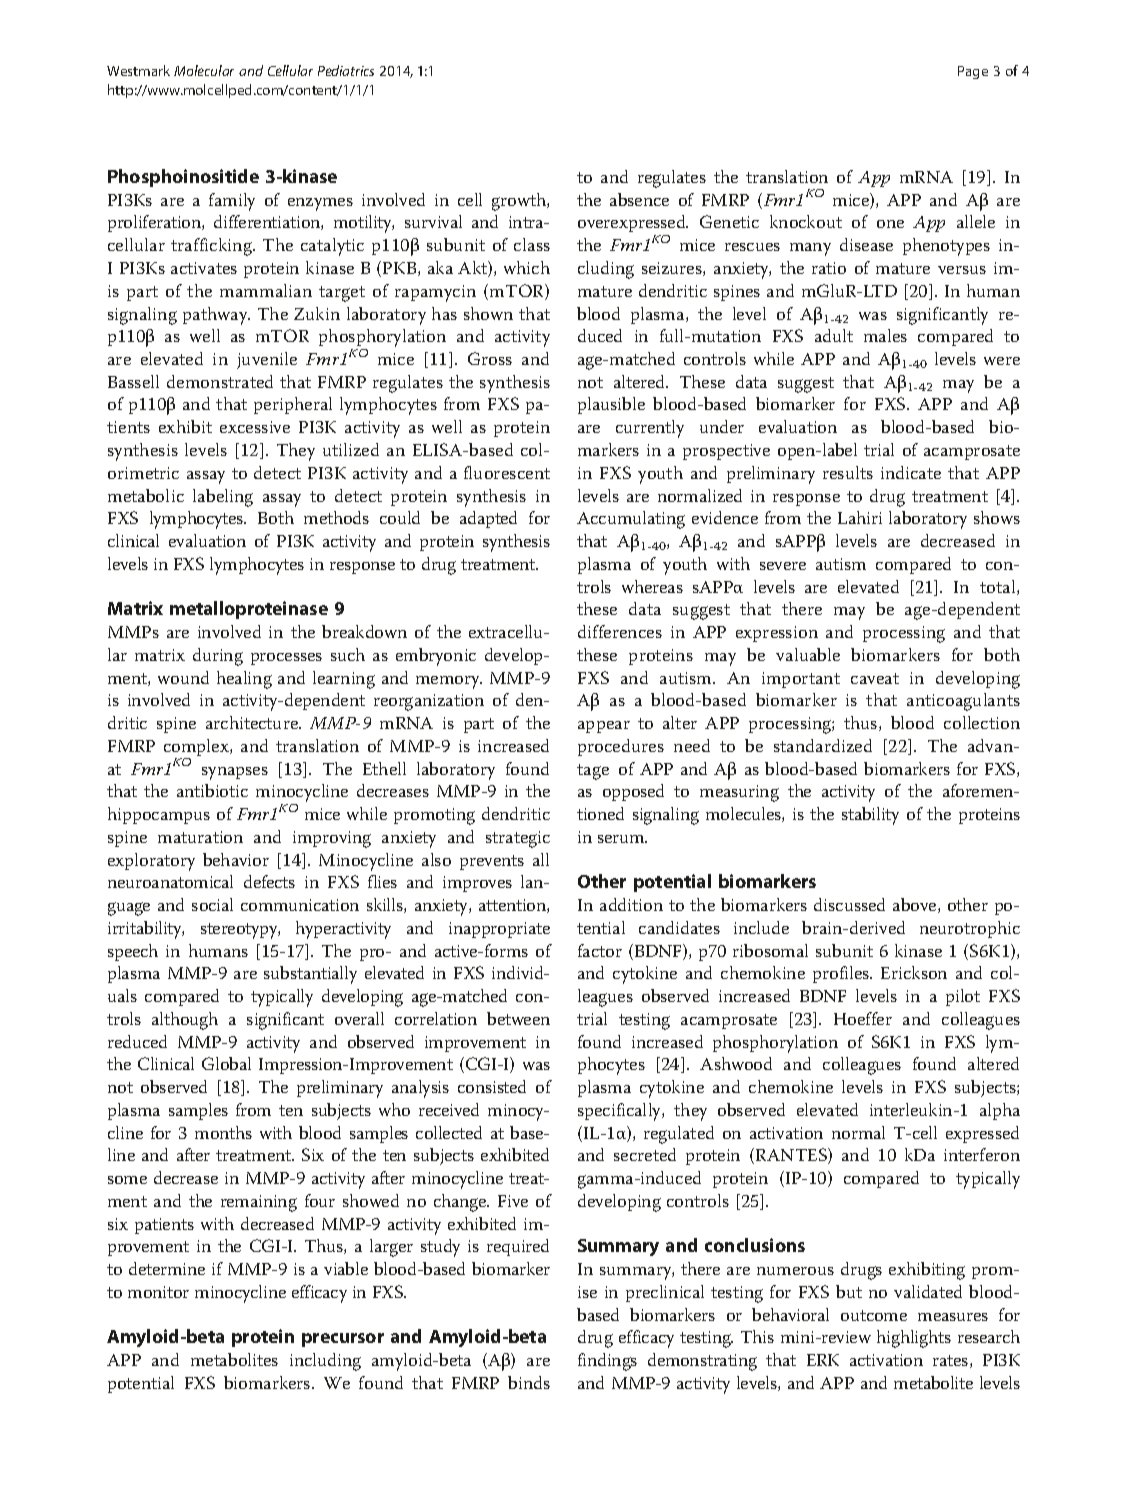  What do you see at coordinates (204, 70) in the screenshot?
I see `Molecular` at bounding box center [204, 70].
